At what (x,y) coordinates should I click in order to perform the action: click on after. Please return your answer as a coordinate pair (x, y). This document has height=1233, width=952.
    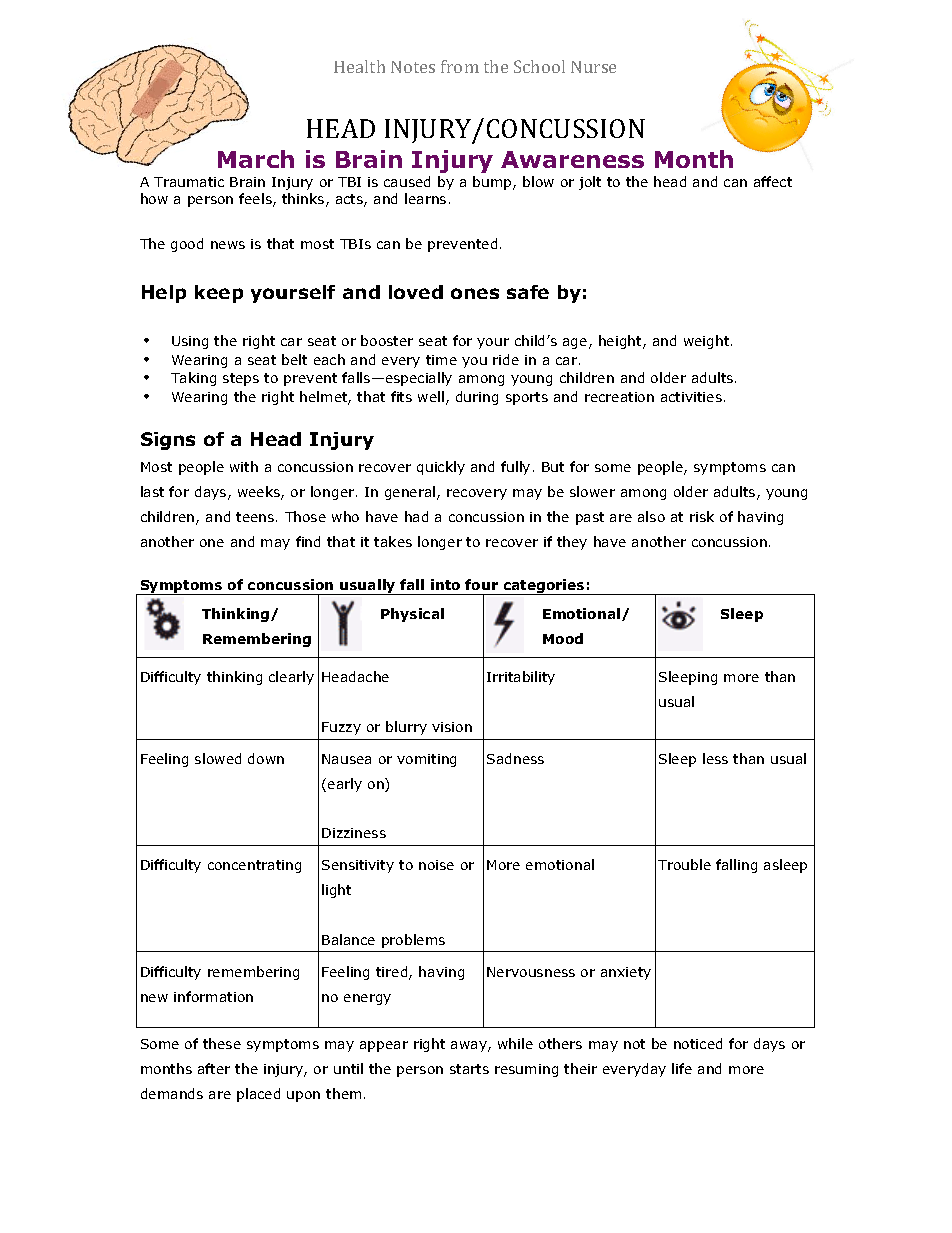
    Looking at the image, I should click on (214, 1068).
